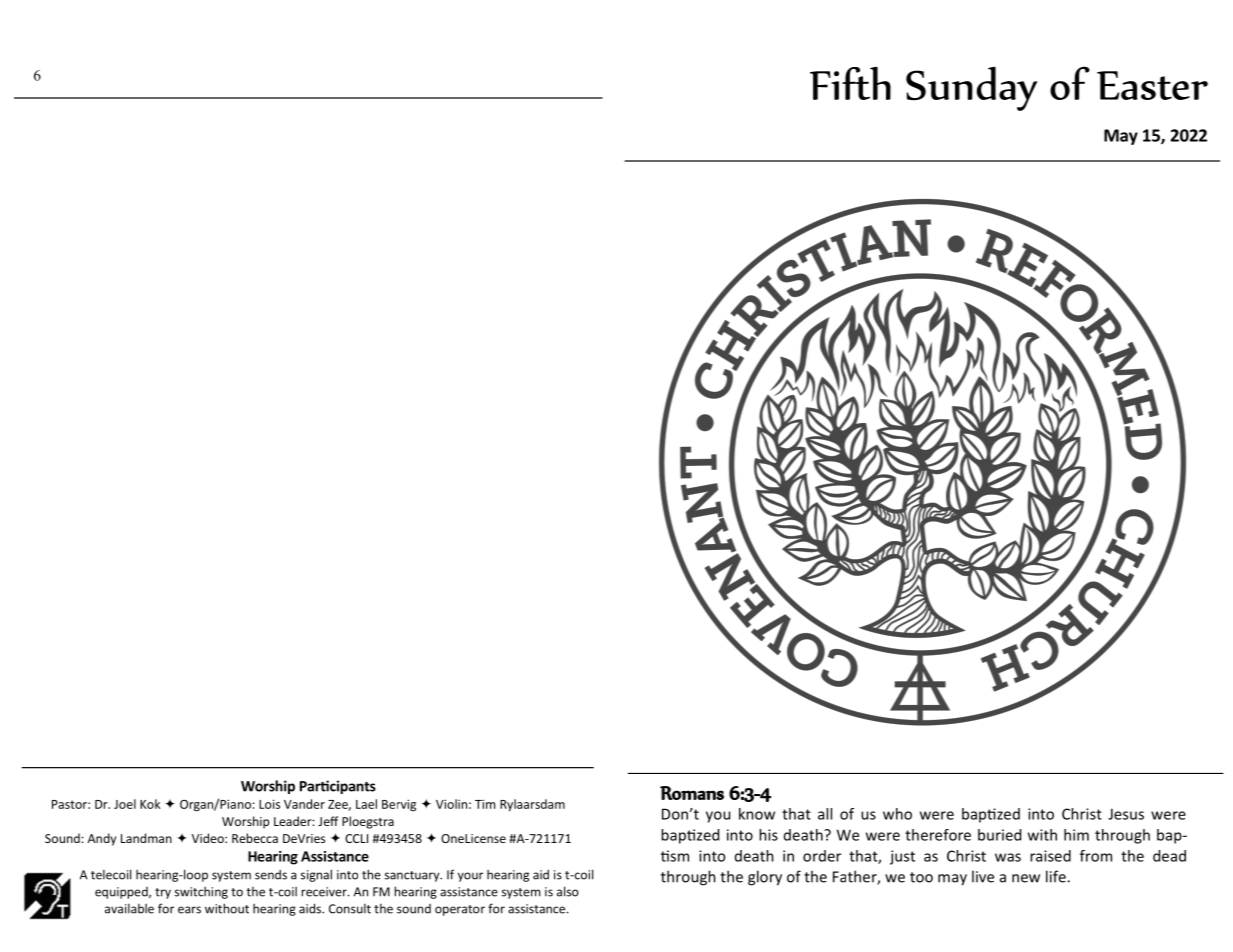 The width and height of the screenshot is (1233, 952). I want to click on Vander, so click(304, 804).
